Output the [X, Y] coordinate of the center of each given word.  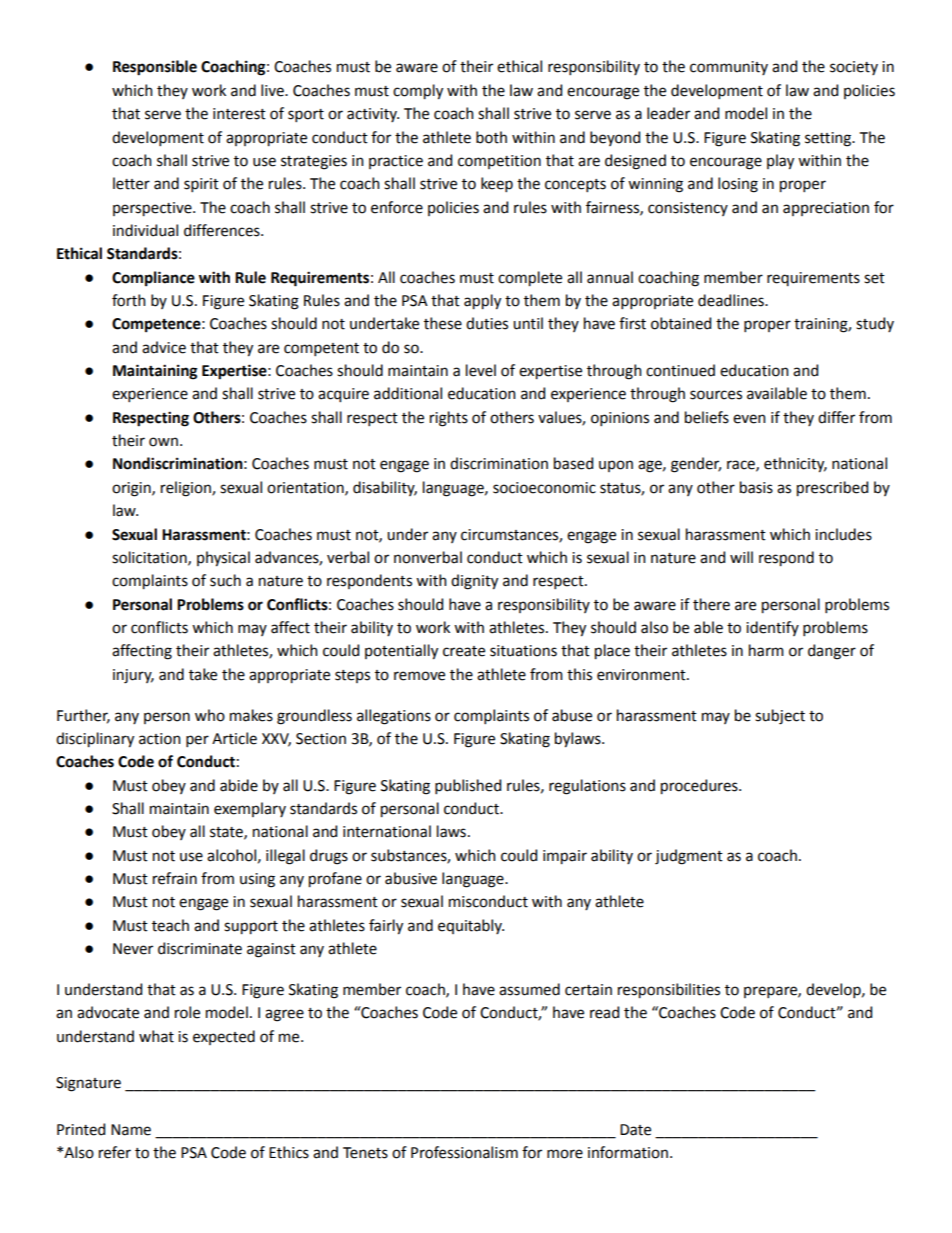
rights [449, 419]
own [163, 442]
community [729, 68]
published [468, 786]
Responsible [155, 68]
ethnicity [795, 465]
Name [131, 1130]
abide [239, 785]
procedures [700, 787]
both [491, 137]
